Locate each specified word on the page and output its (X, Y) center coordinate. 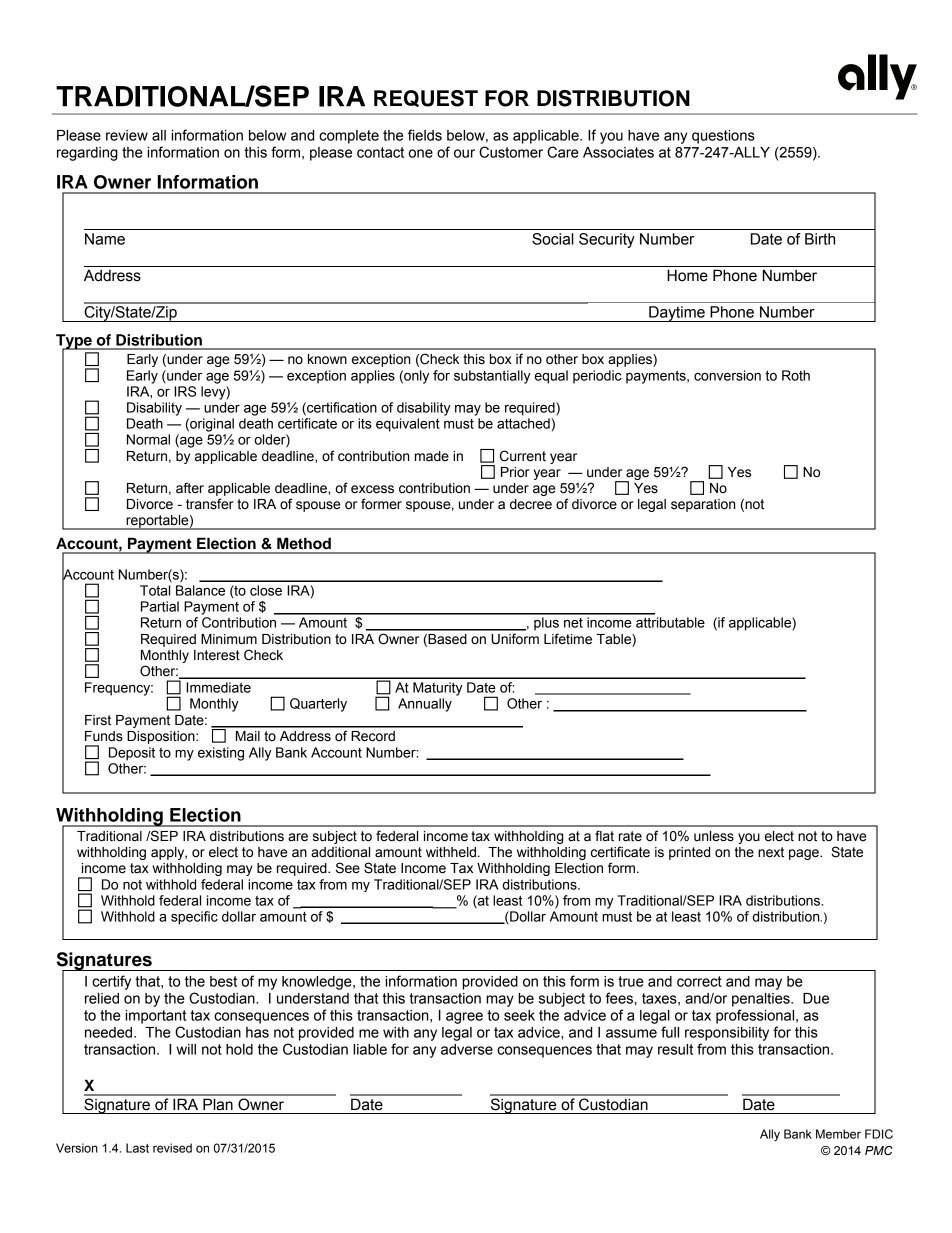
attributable (670, 622)
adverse (467, 1049)
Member (838, 1134)
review (127, 135)
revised (172, 1148)
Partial (160, 606)
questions (723, 137)
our (464, 153)
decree (531, 504)
